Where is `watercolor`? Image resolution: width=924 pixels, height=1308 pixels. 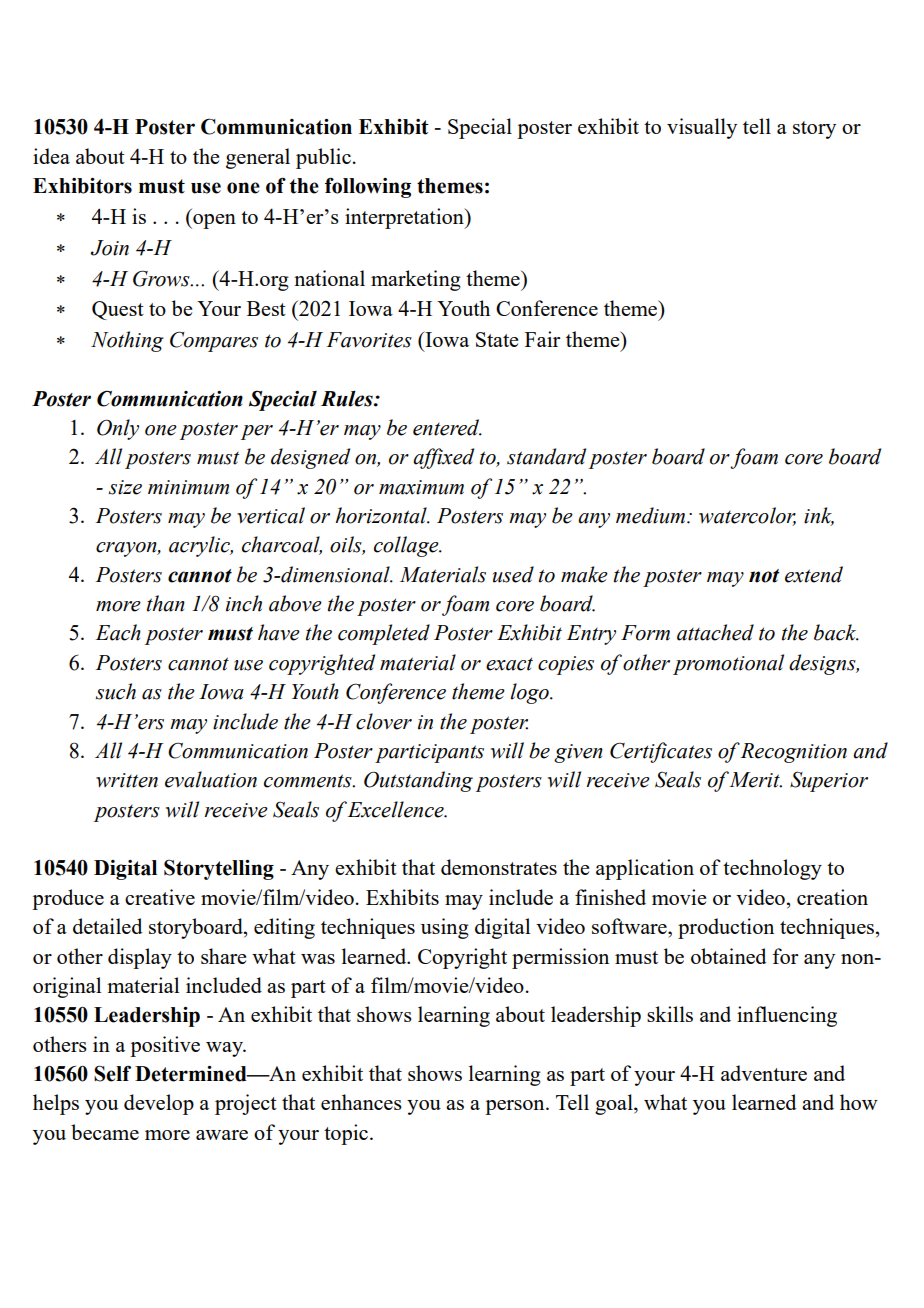
watercolor is located at coordinates (747, 516).
